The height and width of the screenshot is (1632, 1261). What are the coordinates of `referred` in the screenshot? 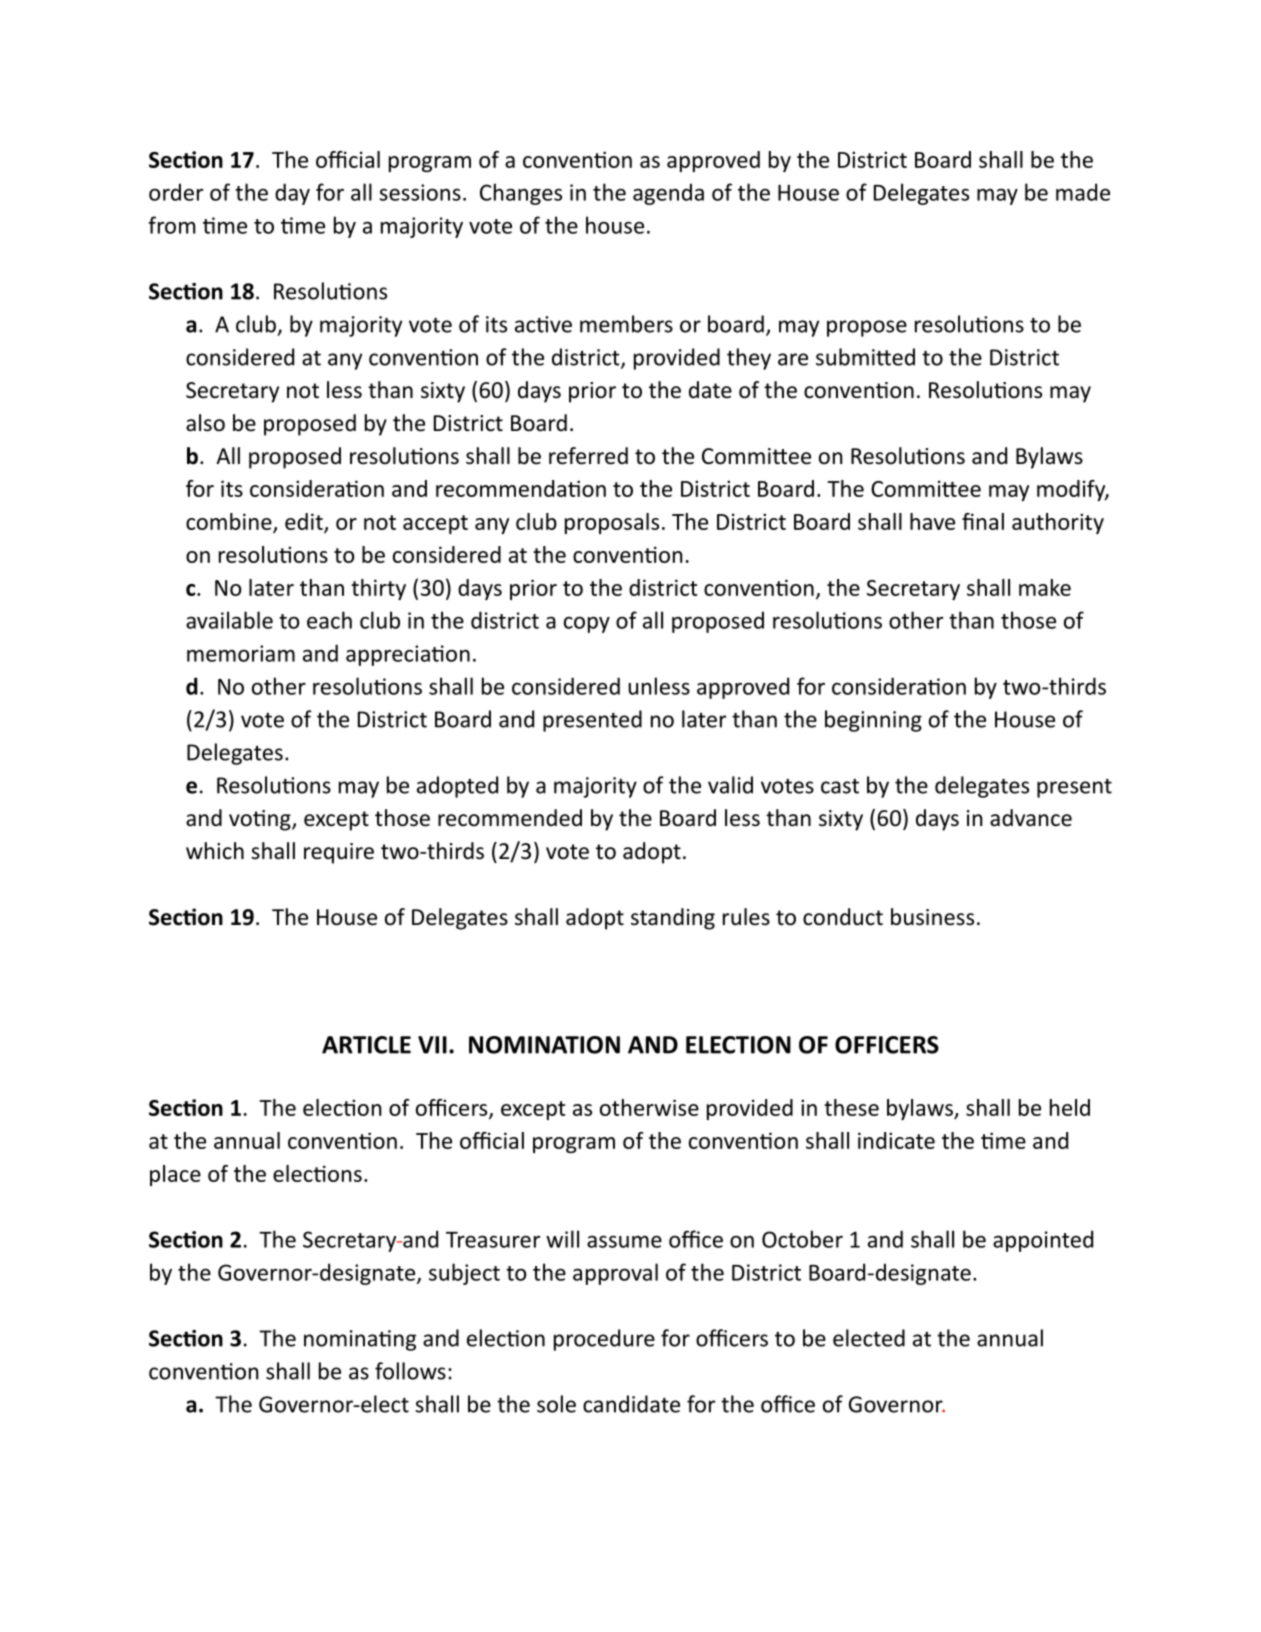 It's located at (588, 456).
